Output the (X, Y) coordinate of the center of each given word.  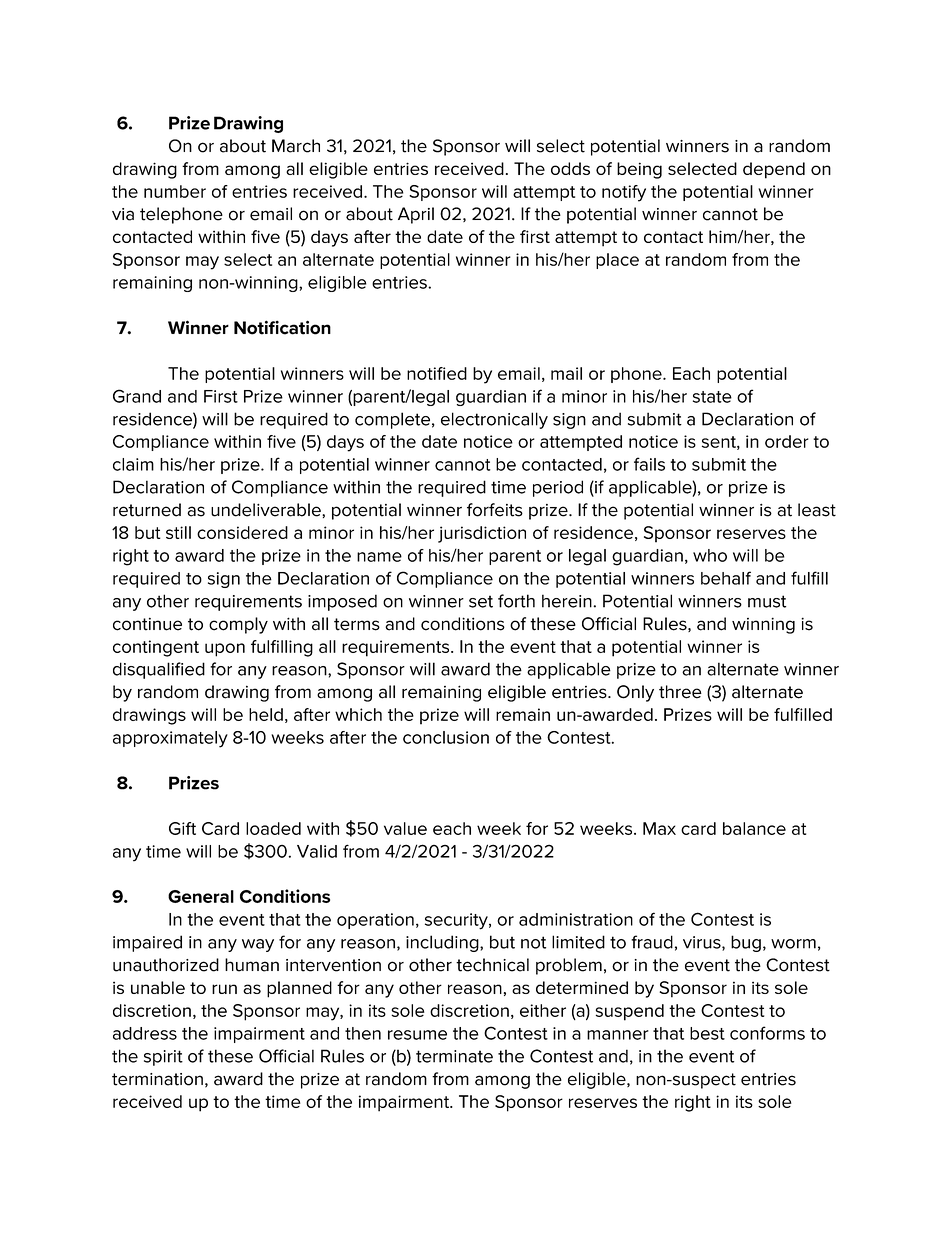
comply (238, 625)
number (175, 191)
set (481, 601)
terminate (454, 1056)
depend (774, 170)
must (767, 601)
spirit (163, 1058)
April (416, 215)
